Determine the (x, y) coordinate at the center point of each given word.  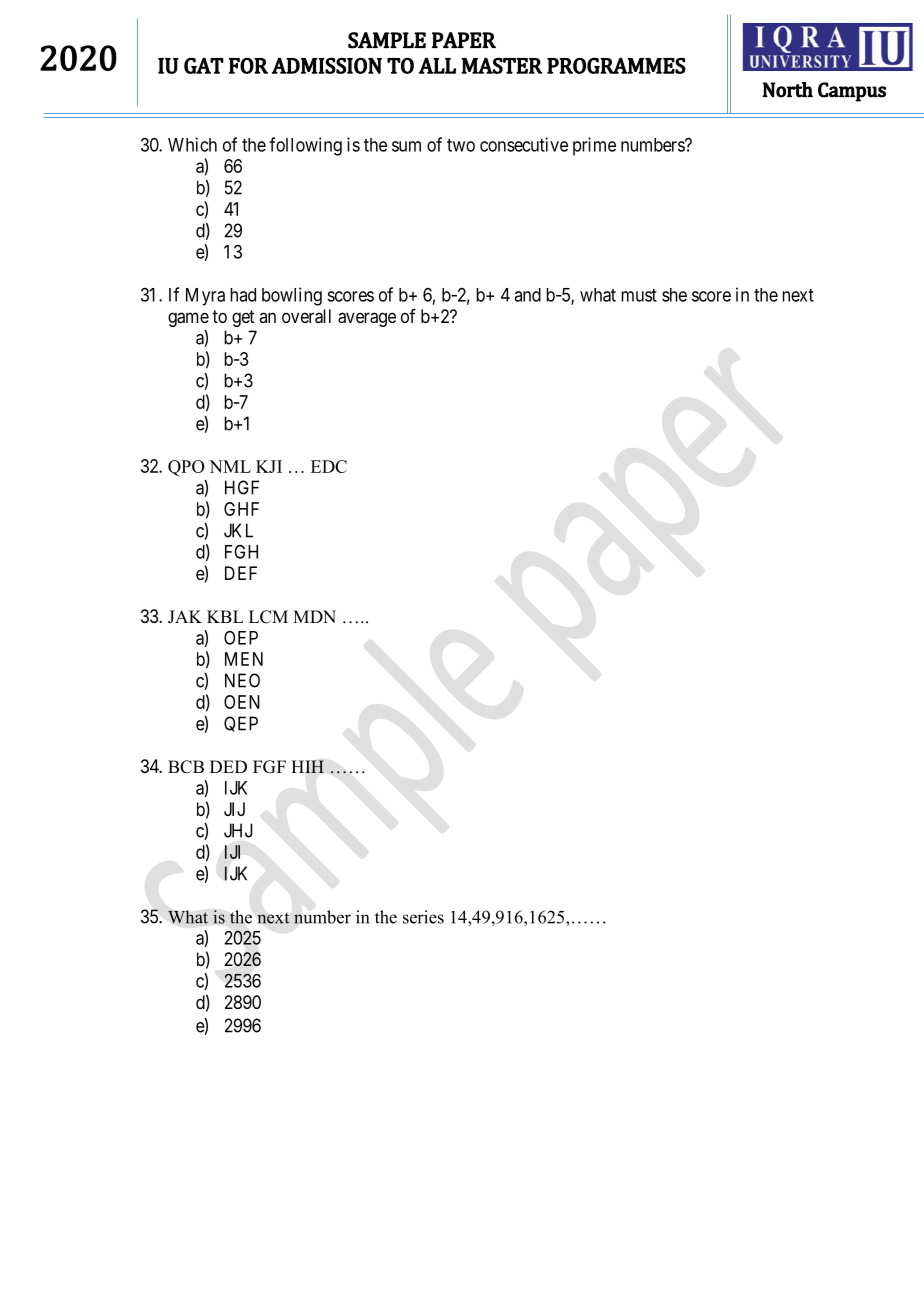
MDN (314, 616)
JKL (238, 530)
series (423, 917)
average (367, 319)
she (674, 295)
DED (228, 766)
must (639, 295)
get (243, 318)
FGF (269, 767)
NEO (242, 680)
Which (192, 144)
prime (594, 146)
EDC (329, 466)
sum (406, 146)
